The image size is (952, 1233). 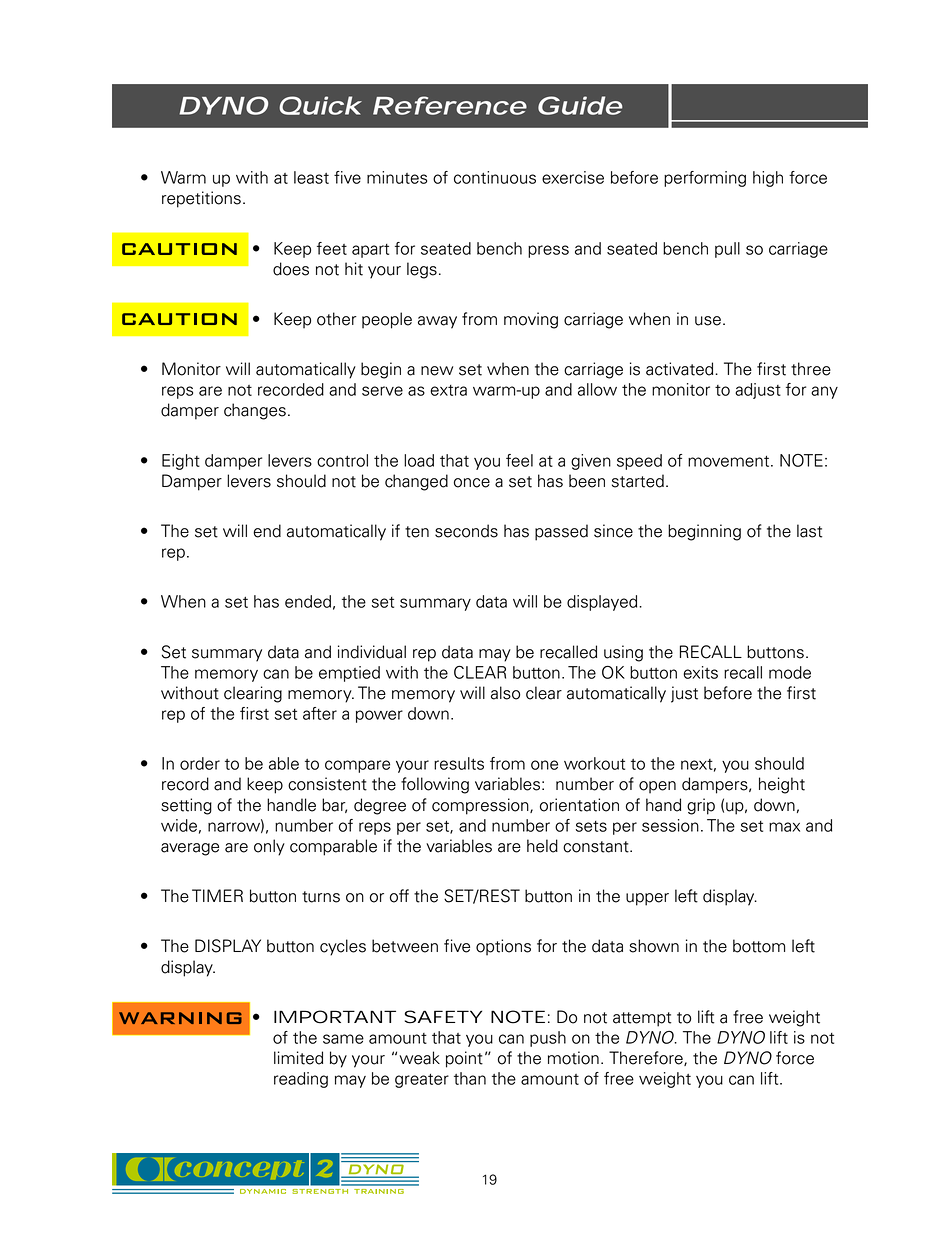 What do you see at coordinates (298, 1058) in the document?
I see `limited` at bounding box center [298, 1058].
